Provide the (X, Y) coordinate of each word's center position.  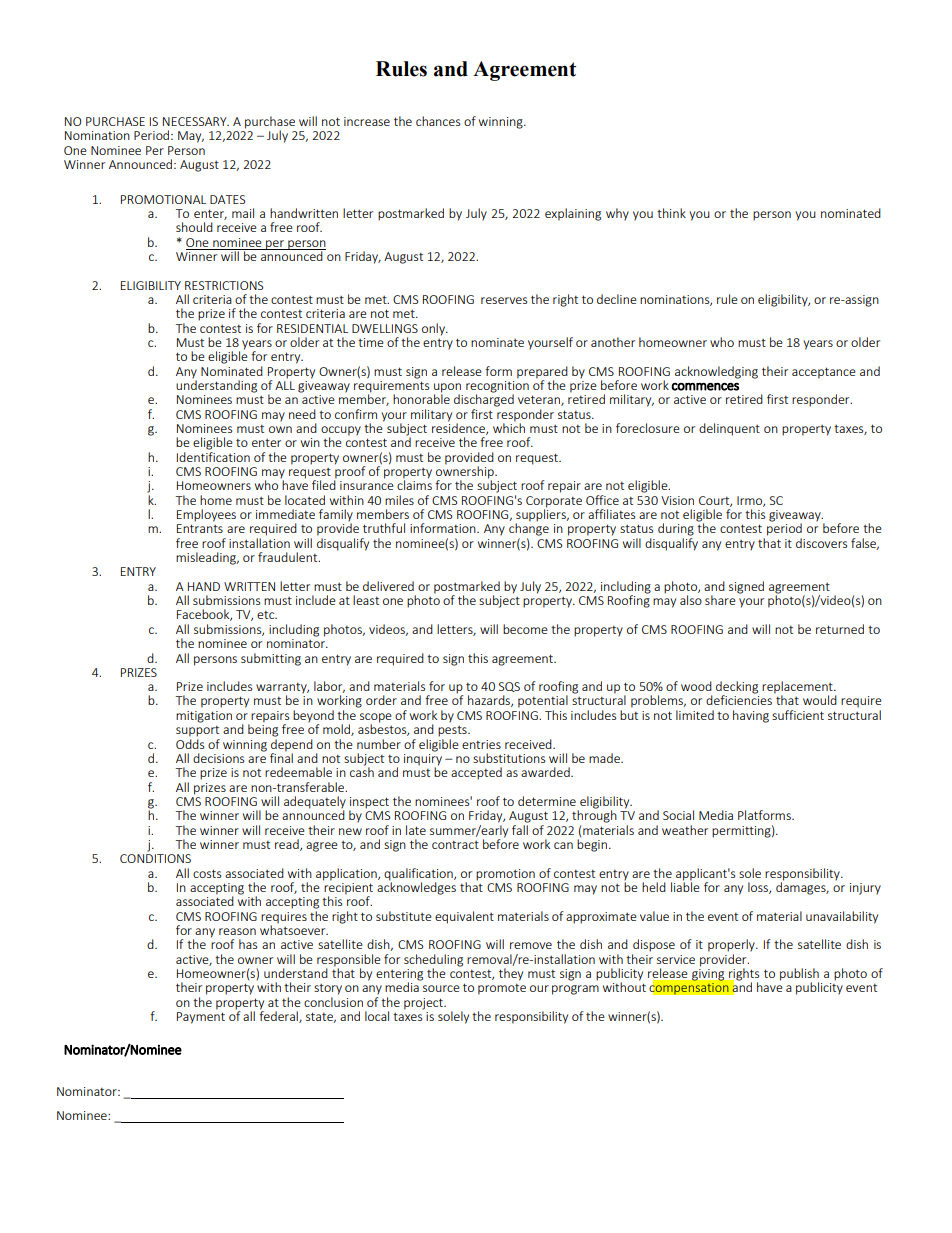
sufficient (798, 715)
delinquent (729, 429)
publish (799, 975)
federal (279, 1016)
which (509, 427)
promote (502, 989)
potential (543, 701)
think (671, 213)
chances (438, 121)
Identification (213, 457)
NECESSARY (196, 121)
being (263, 729)
